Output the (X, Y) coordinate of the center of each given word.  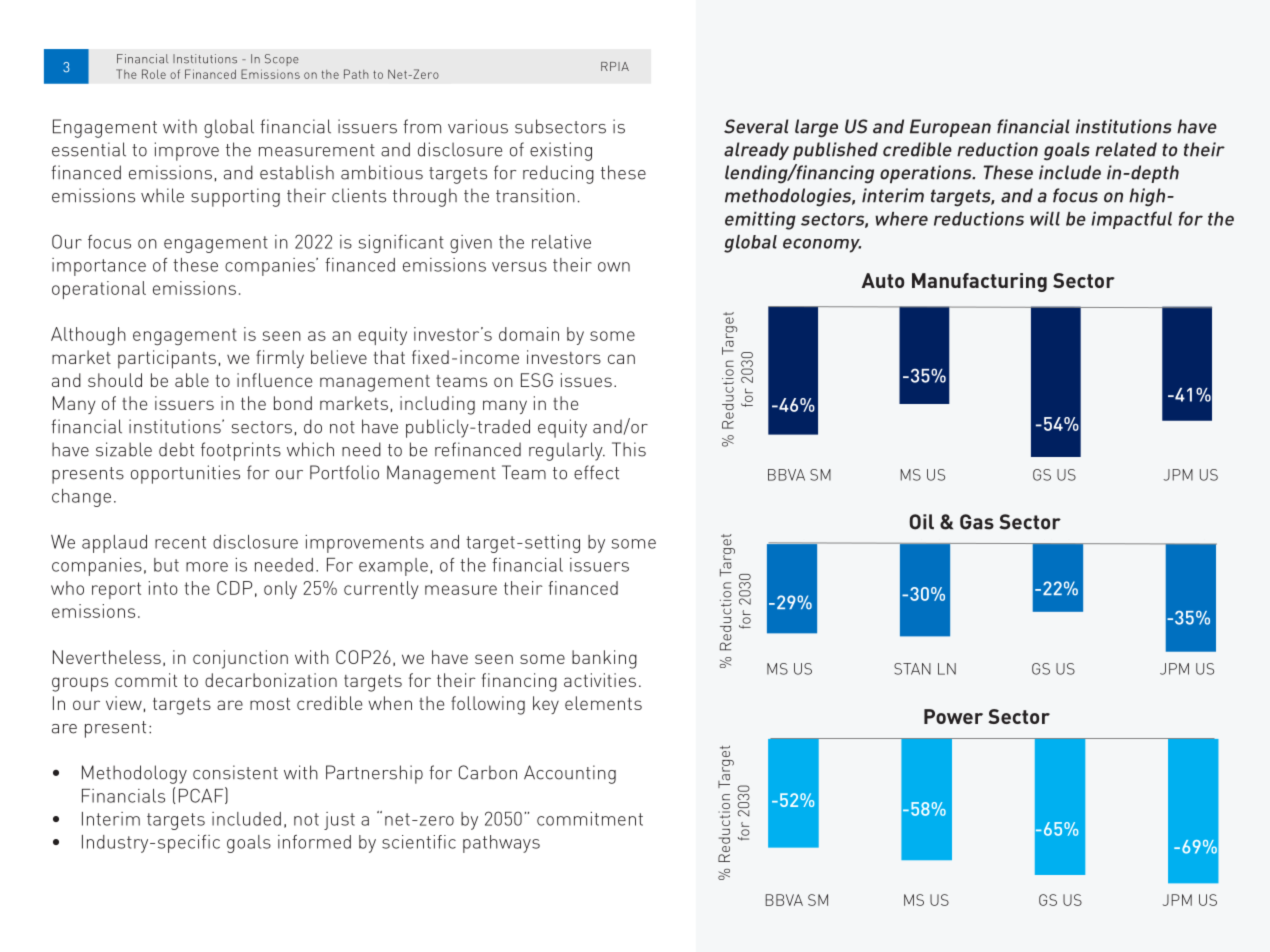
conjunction (240, 659)
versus (519, 267)
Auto (883, 280)
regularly (567, 451)
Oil (921, 522)
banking (604, 659)
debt (176, 449)
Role (154, 74)
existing (561, 151)
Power (953, 716)
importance (99, 267)
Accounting (570, 774)
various (478, 126)
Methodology (134, 774)
